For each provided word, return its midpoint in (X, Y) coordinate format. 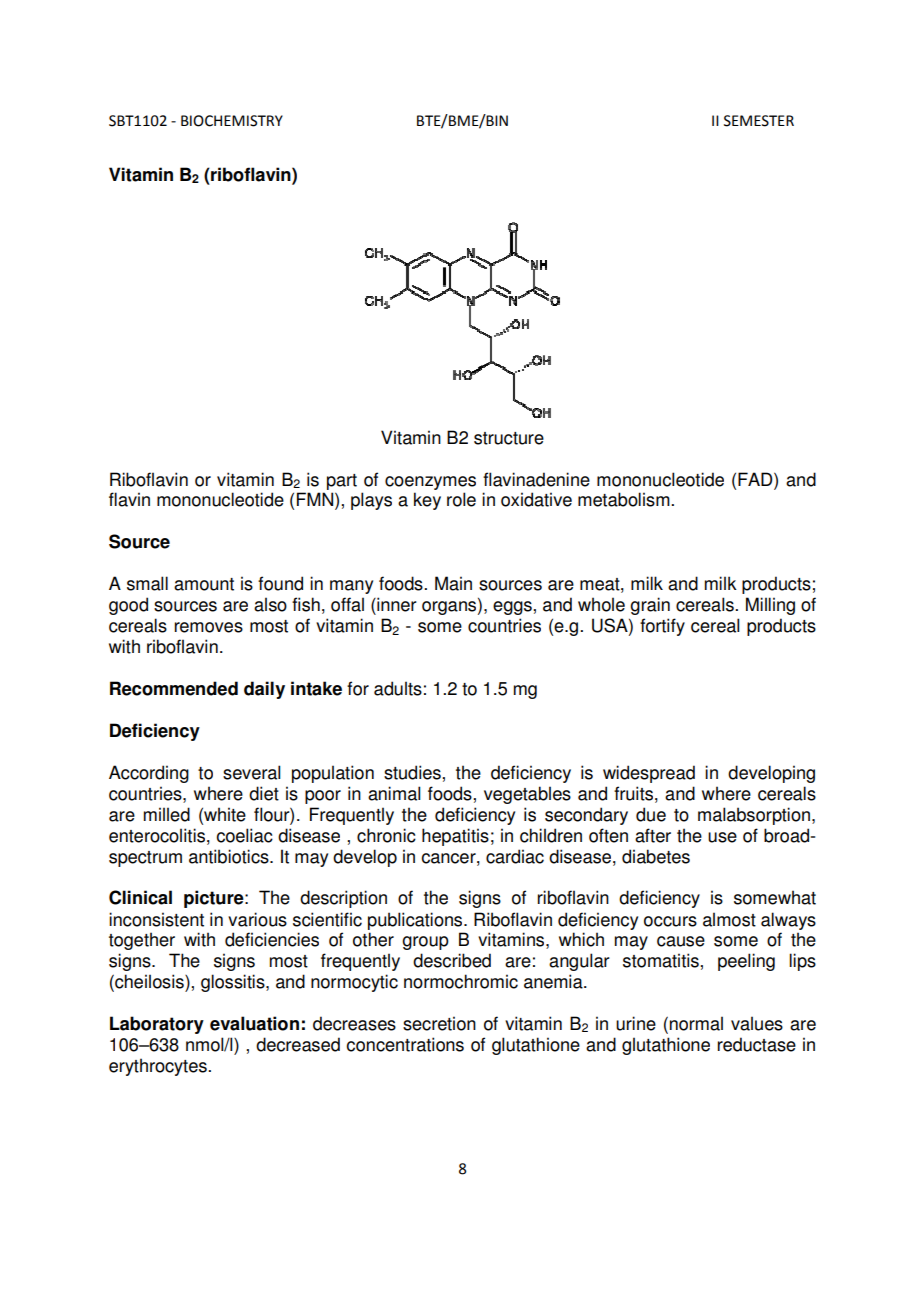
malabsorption (754, 816)
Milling (770, 606)
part (342, 482)
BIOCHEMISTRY (232, 121)
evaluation (254, 1023)
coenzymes (430, 483)
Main (453, 583)
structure (509, 438)
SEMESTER (759, 121)
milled (167, 814)
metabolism (625, 499)
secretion (439, 1023)
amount (204, 584)
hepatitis (455, 837)
